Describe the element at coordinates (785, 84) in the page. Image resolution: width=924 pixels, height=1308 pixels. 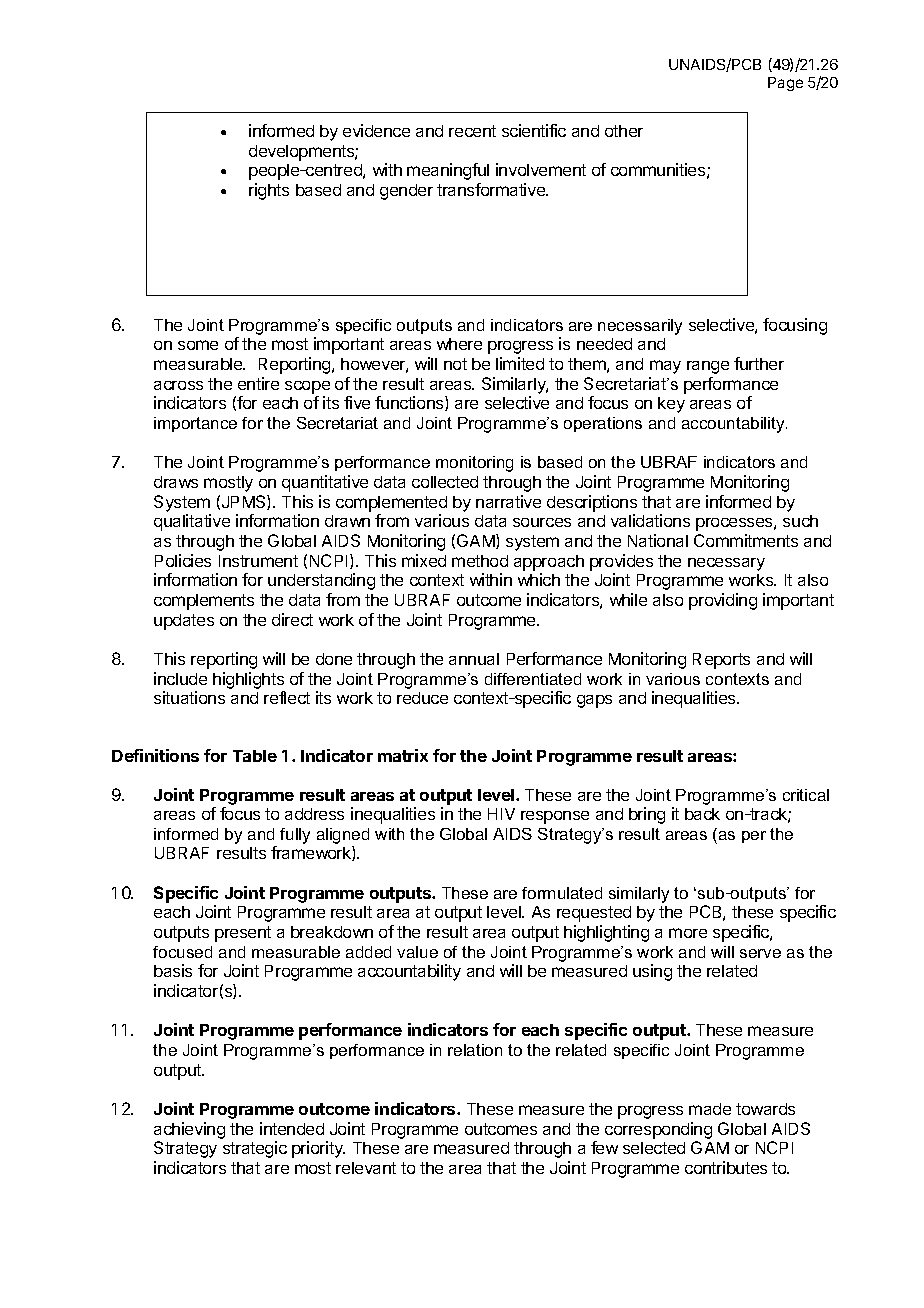
I see `Page` at that location.
